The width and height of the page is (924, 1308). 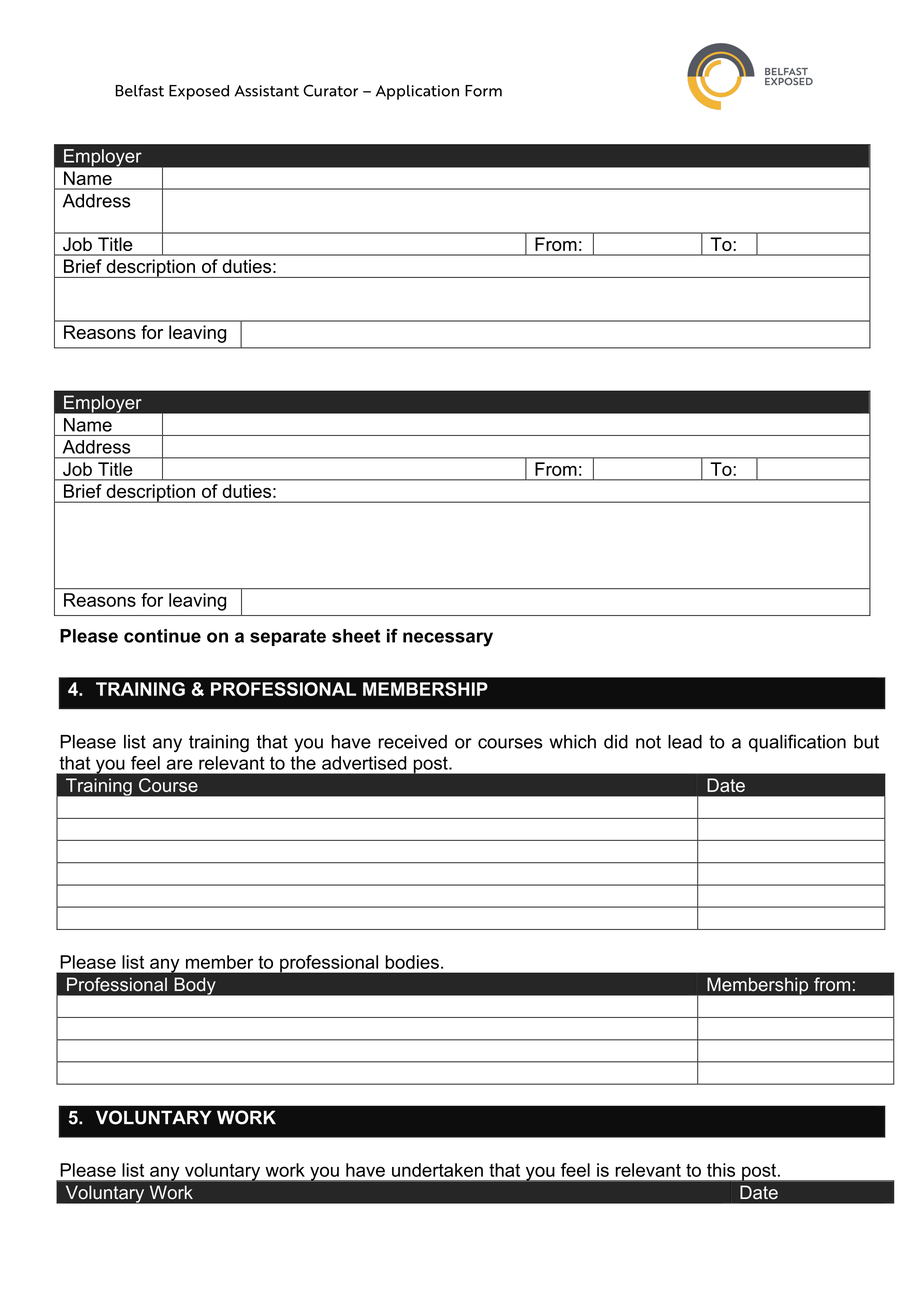 I want to click on undertaken, so click(x=437, y=1170).
